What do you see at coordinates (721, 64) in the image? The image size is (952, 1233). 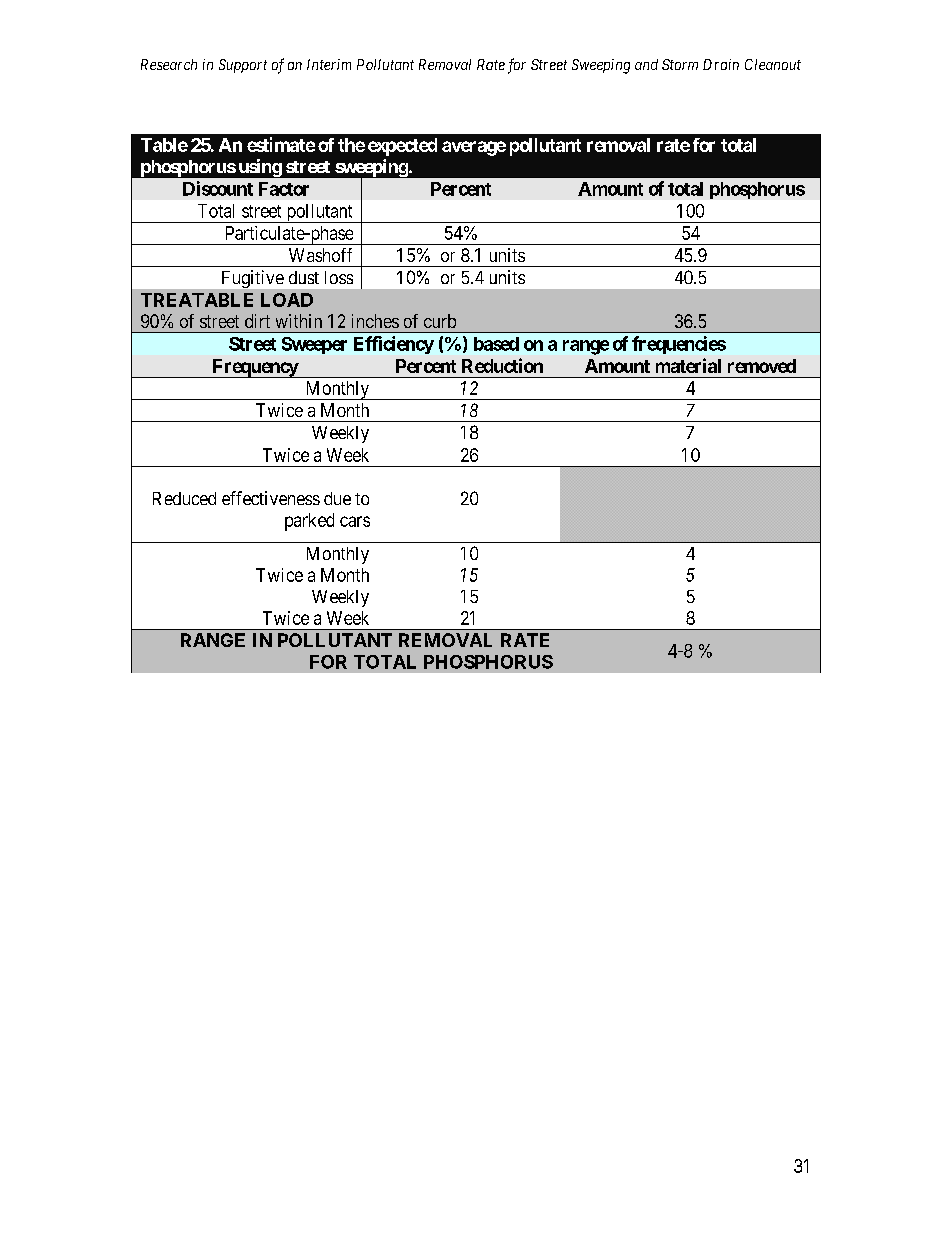 I see `Drain` at bounding box center [721, 64].
